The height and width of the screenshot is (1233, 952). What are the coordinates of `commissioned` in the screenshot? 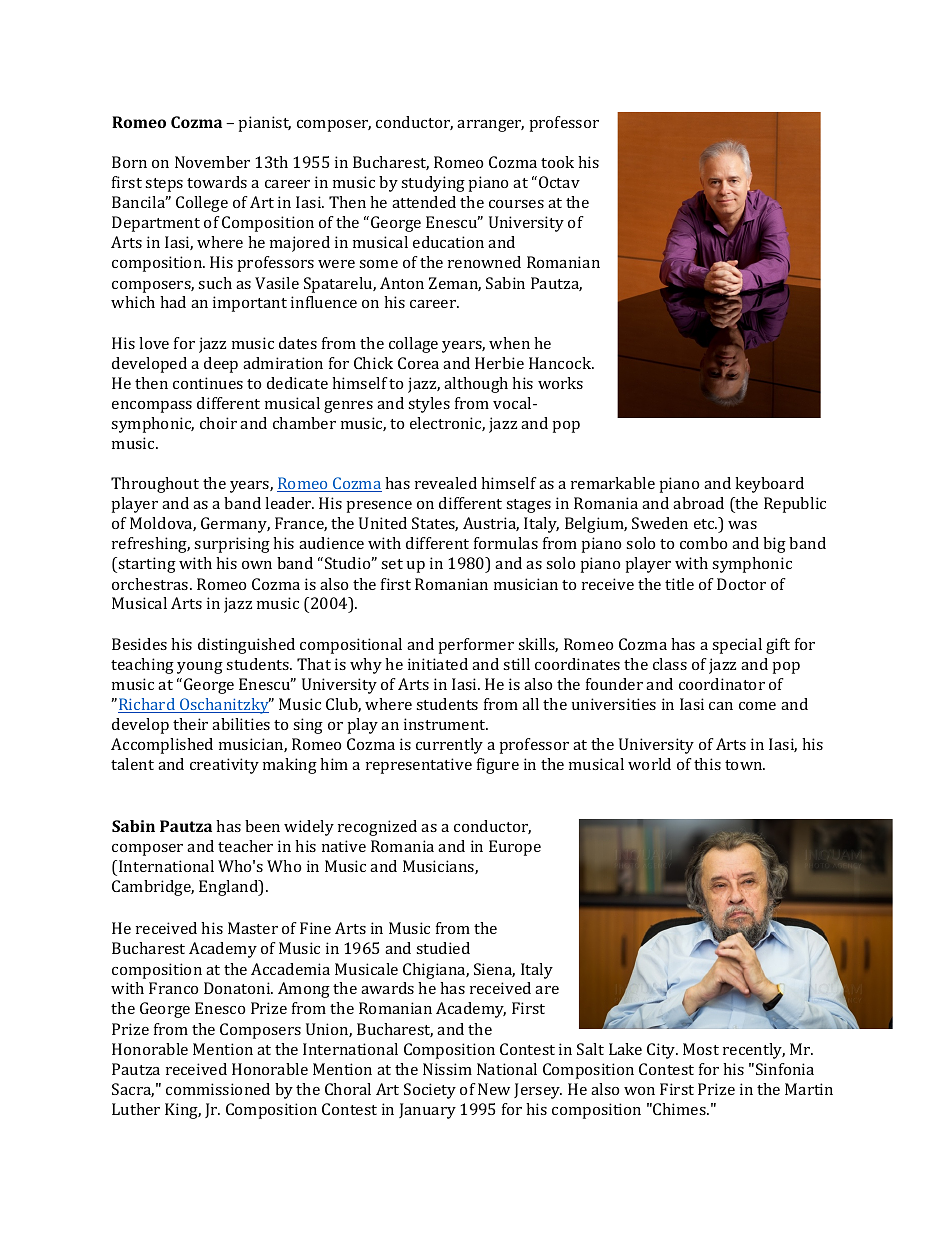 It's located at (218, 1089).
